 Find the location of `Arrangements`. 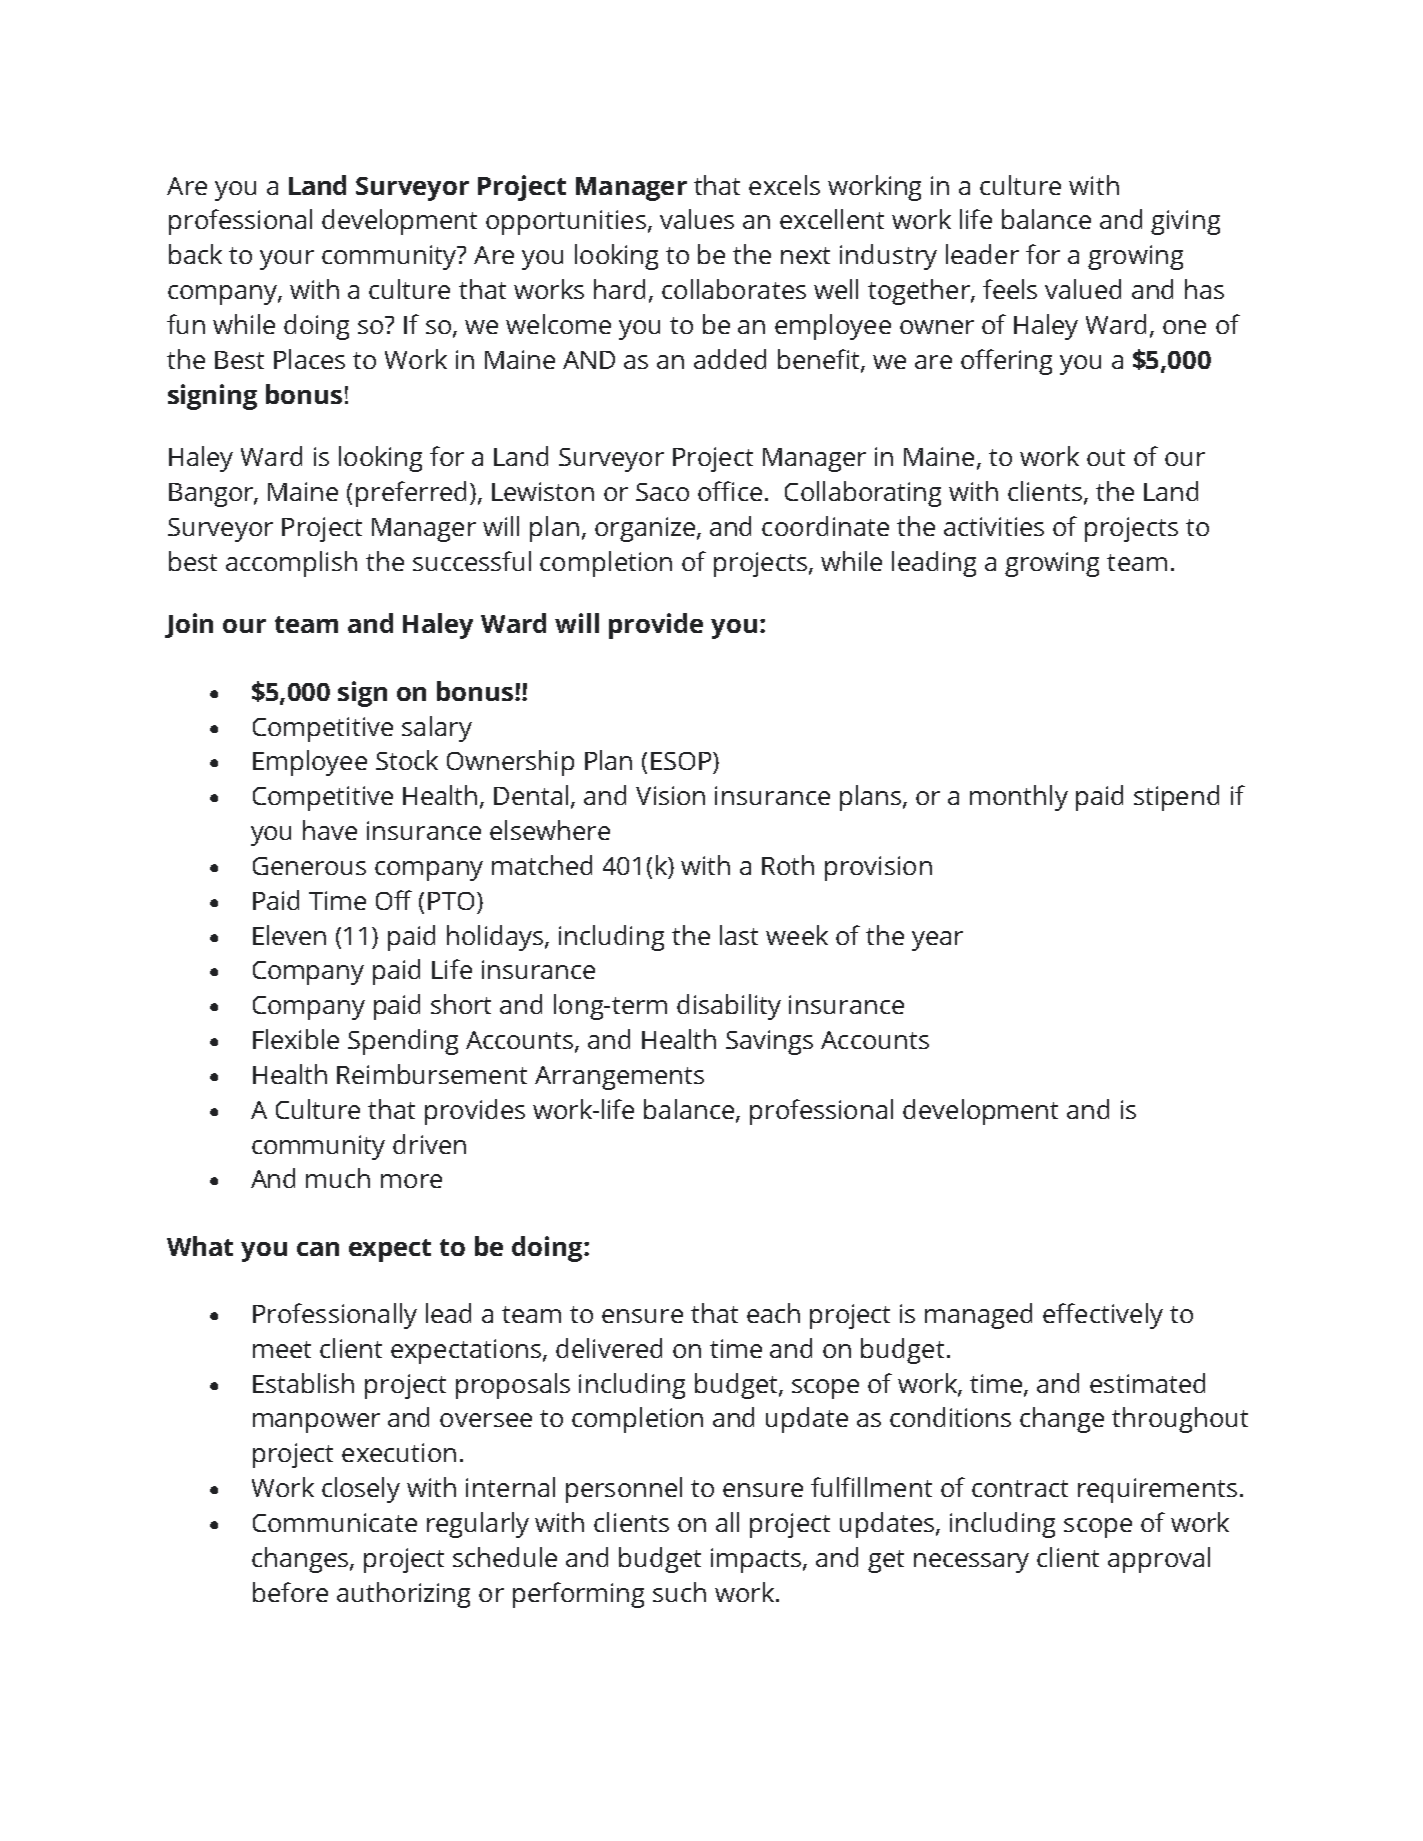

Arrangements is located at coordinates (619, 1078).
